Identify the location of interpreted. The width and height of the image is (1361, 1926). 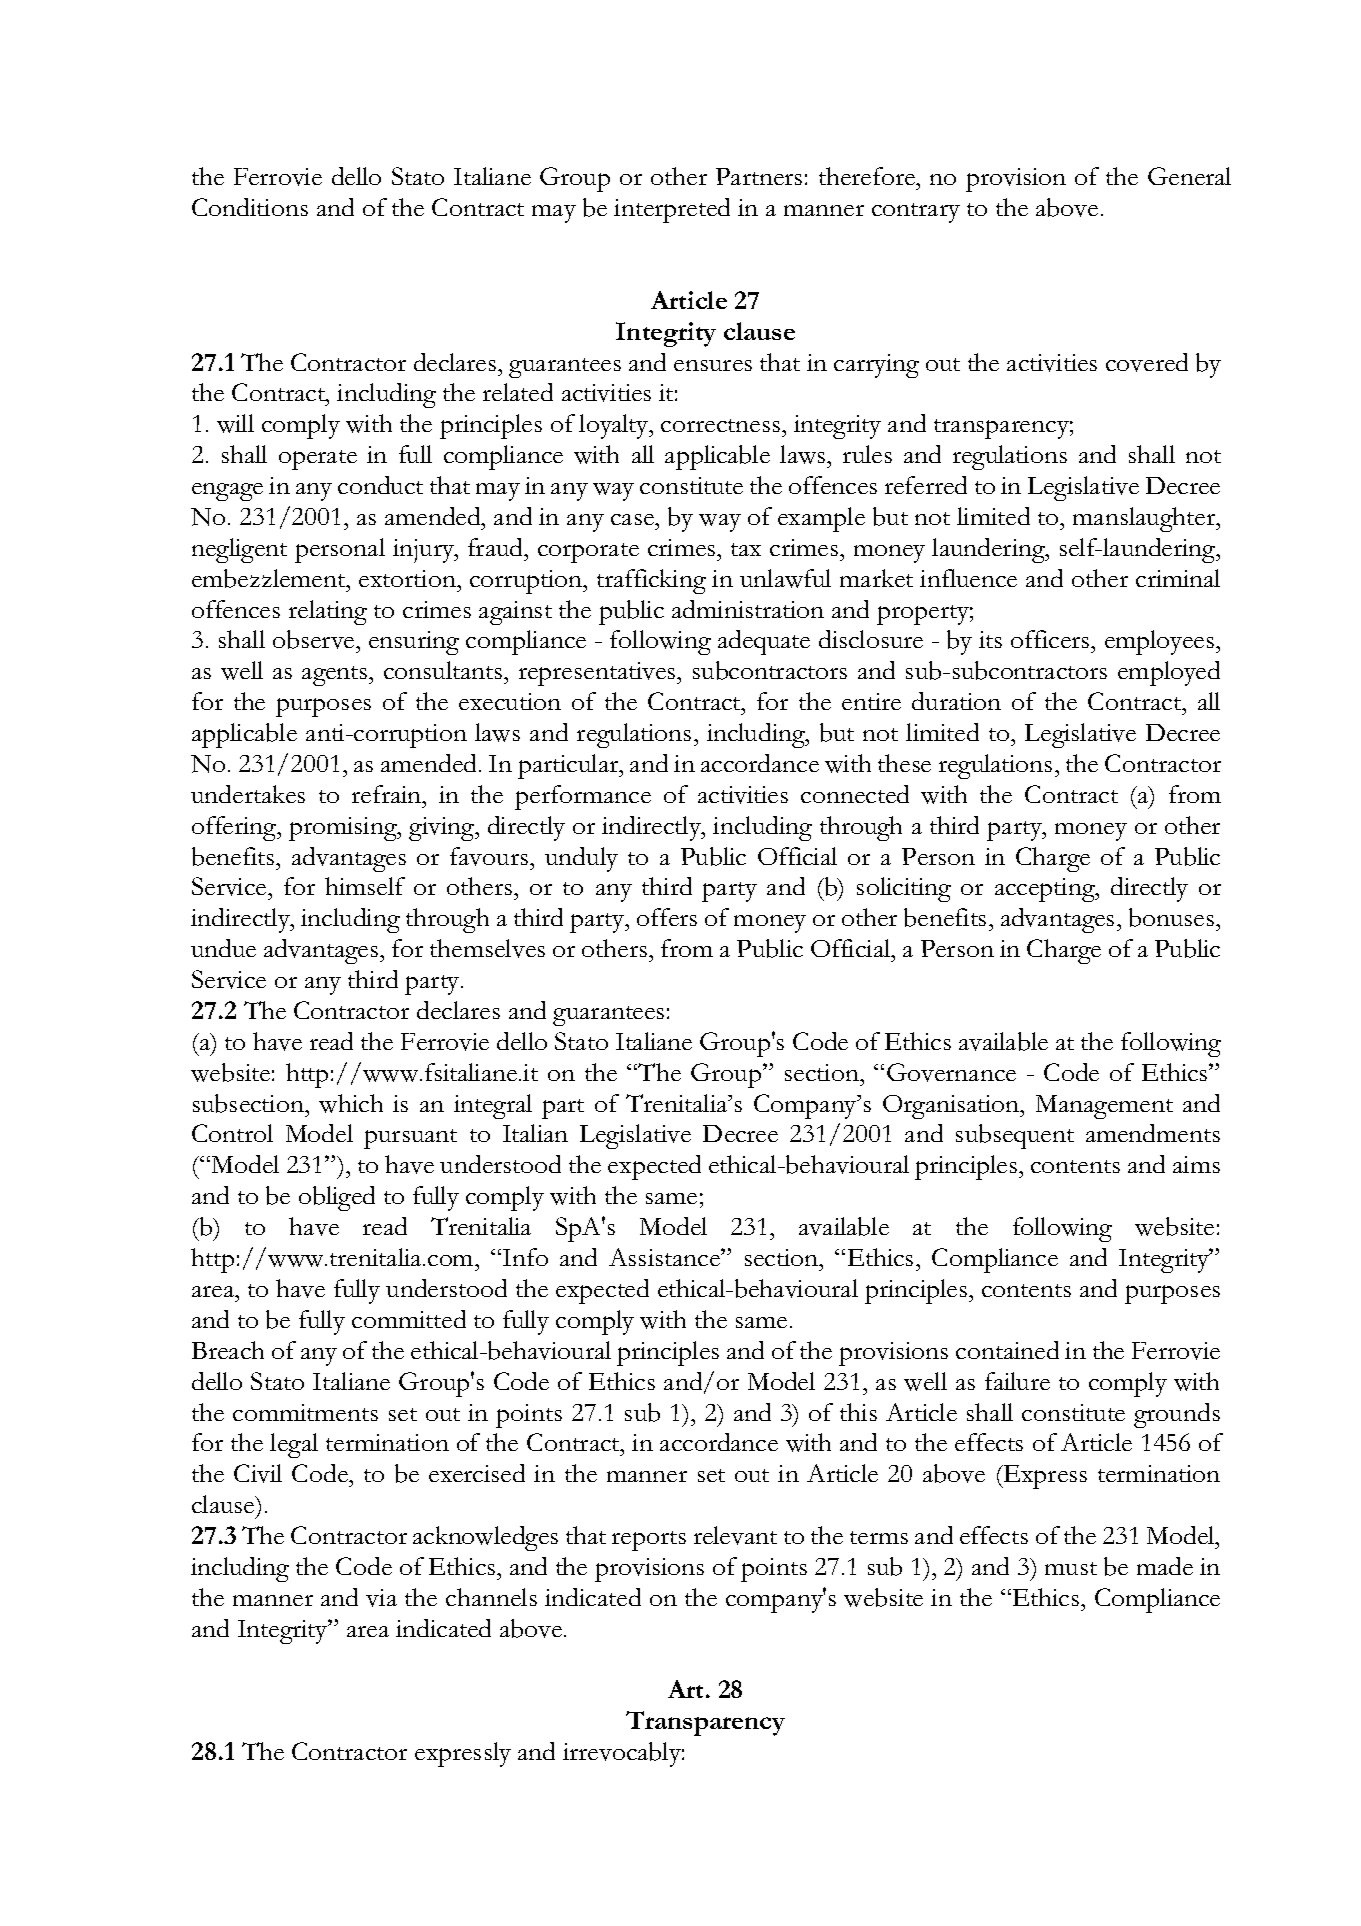
(672, 210).
